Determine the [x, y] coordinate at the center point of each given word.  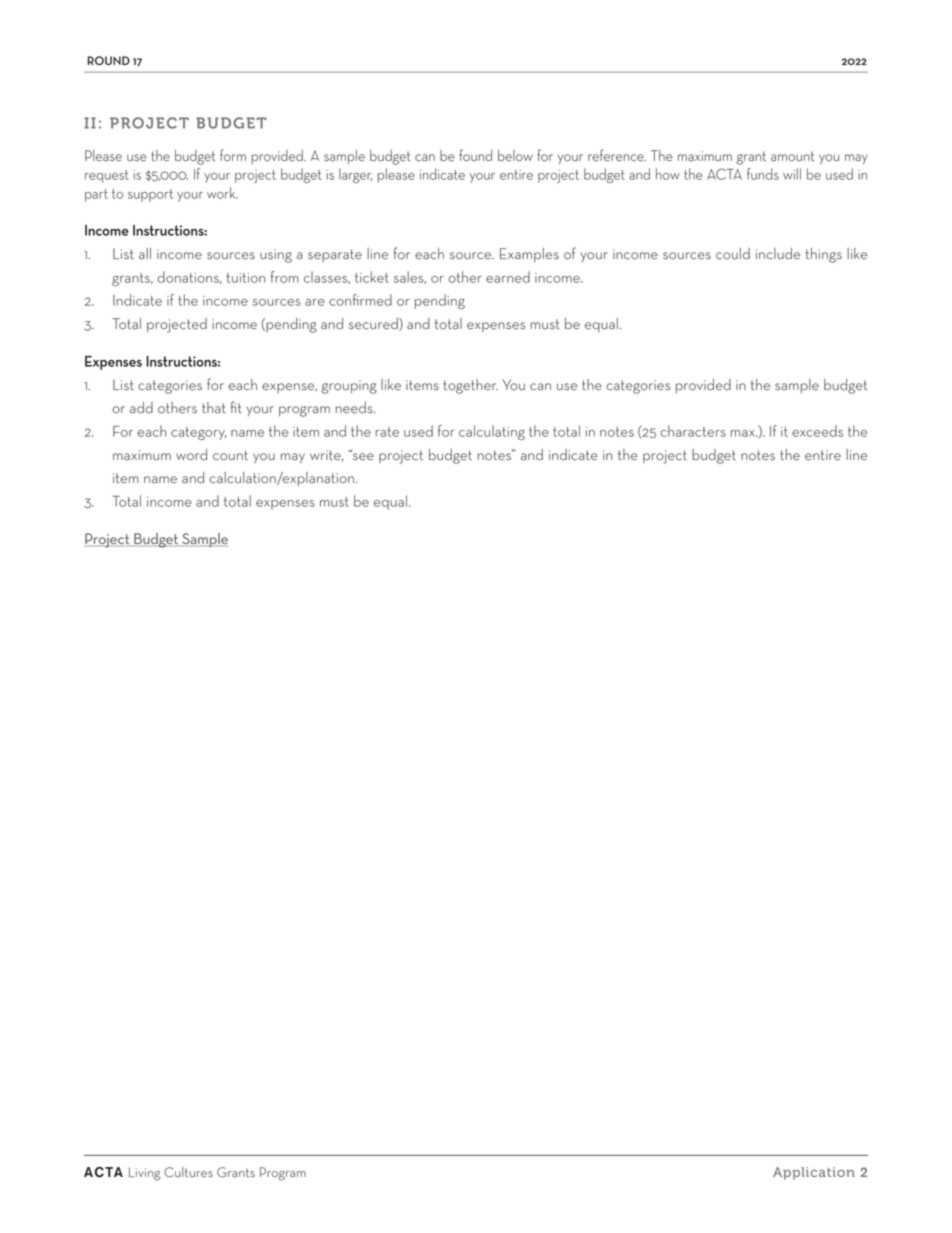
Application [814, 1173]
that [214, 408]
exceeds [817, 431]
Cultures [188, 1172]
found [475, 155]
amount [792, 156]
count [230, 455]
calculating [492, 432]
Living [144, 1173]
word [191, 455]
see [362, 456]
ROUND [108, 60]
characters [693, 431]
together [470, 386]
